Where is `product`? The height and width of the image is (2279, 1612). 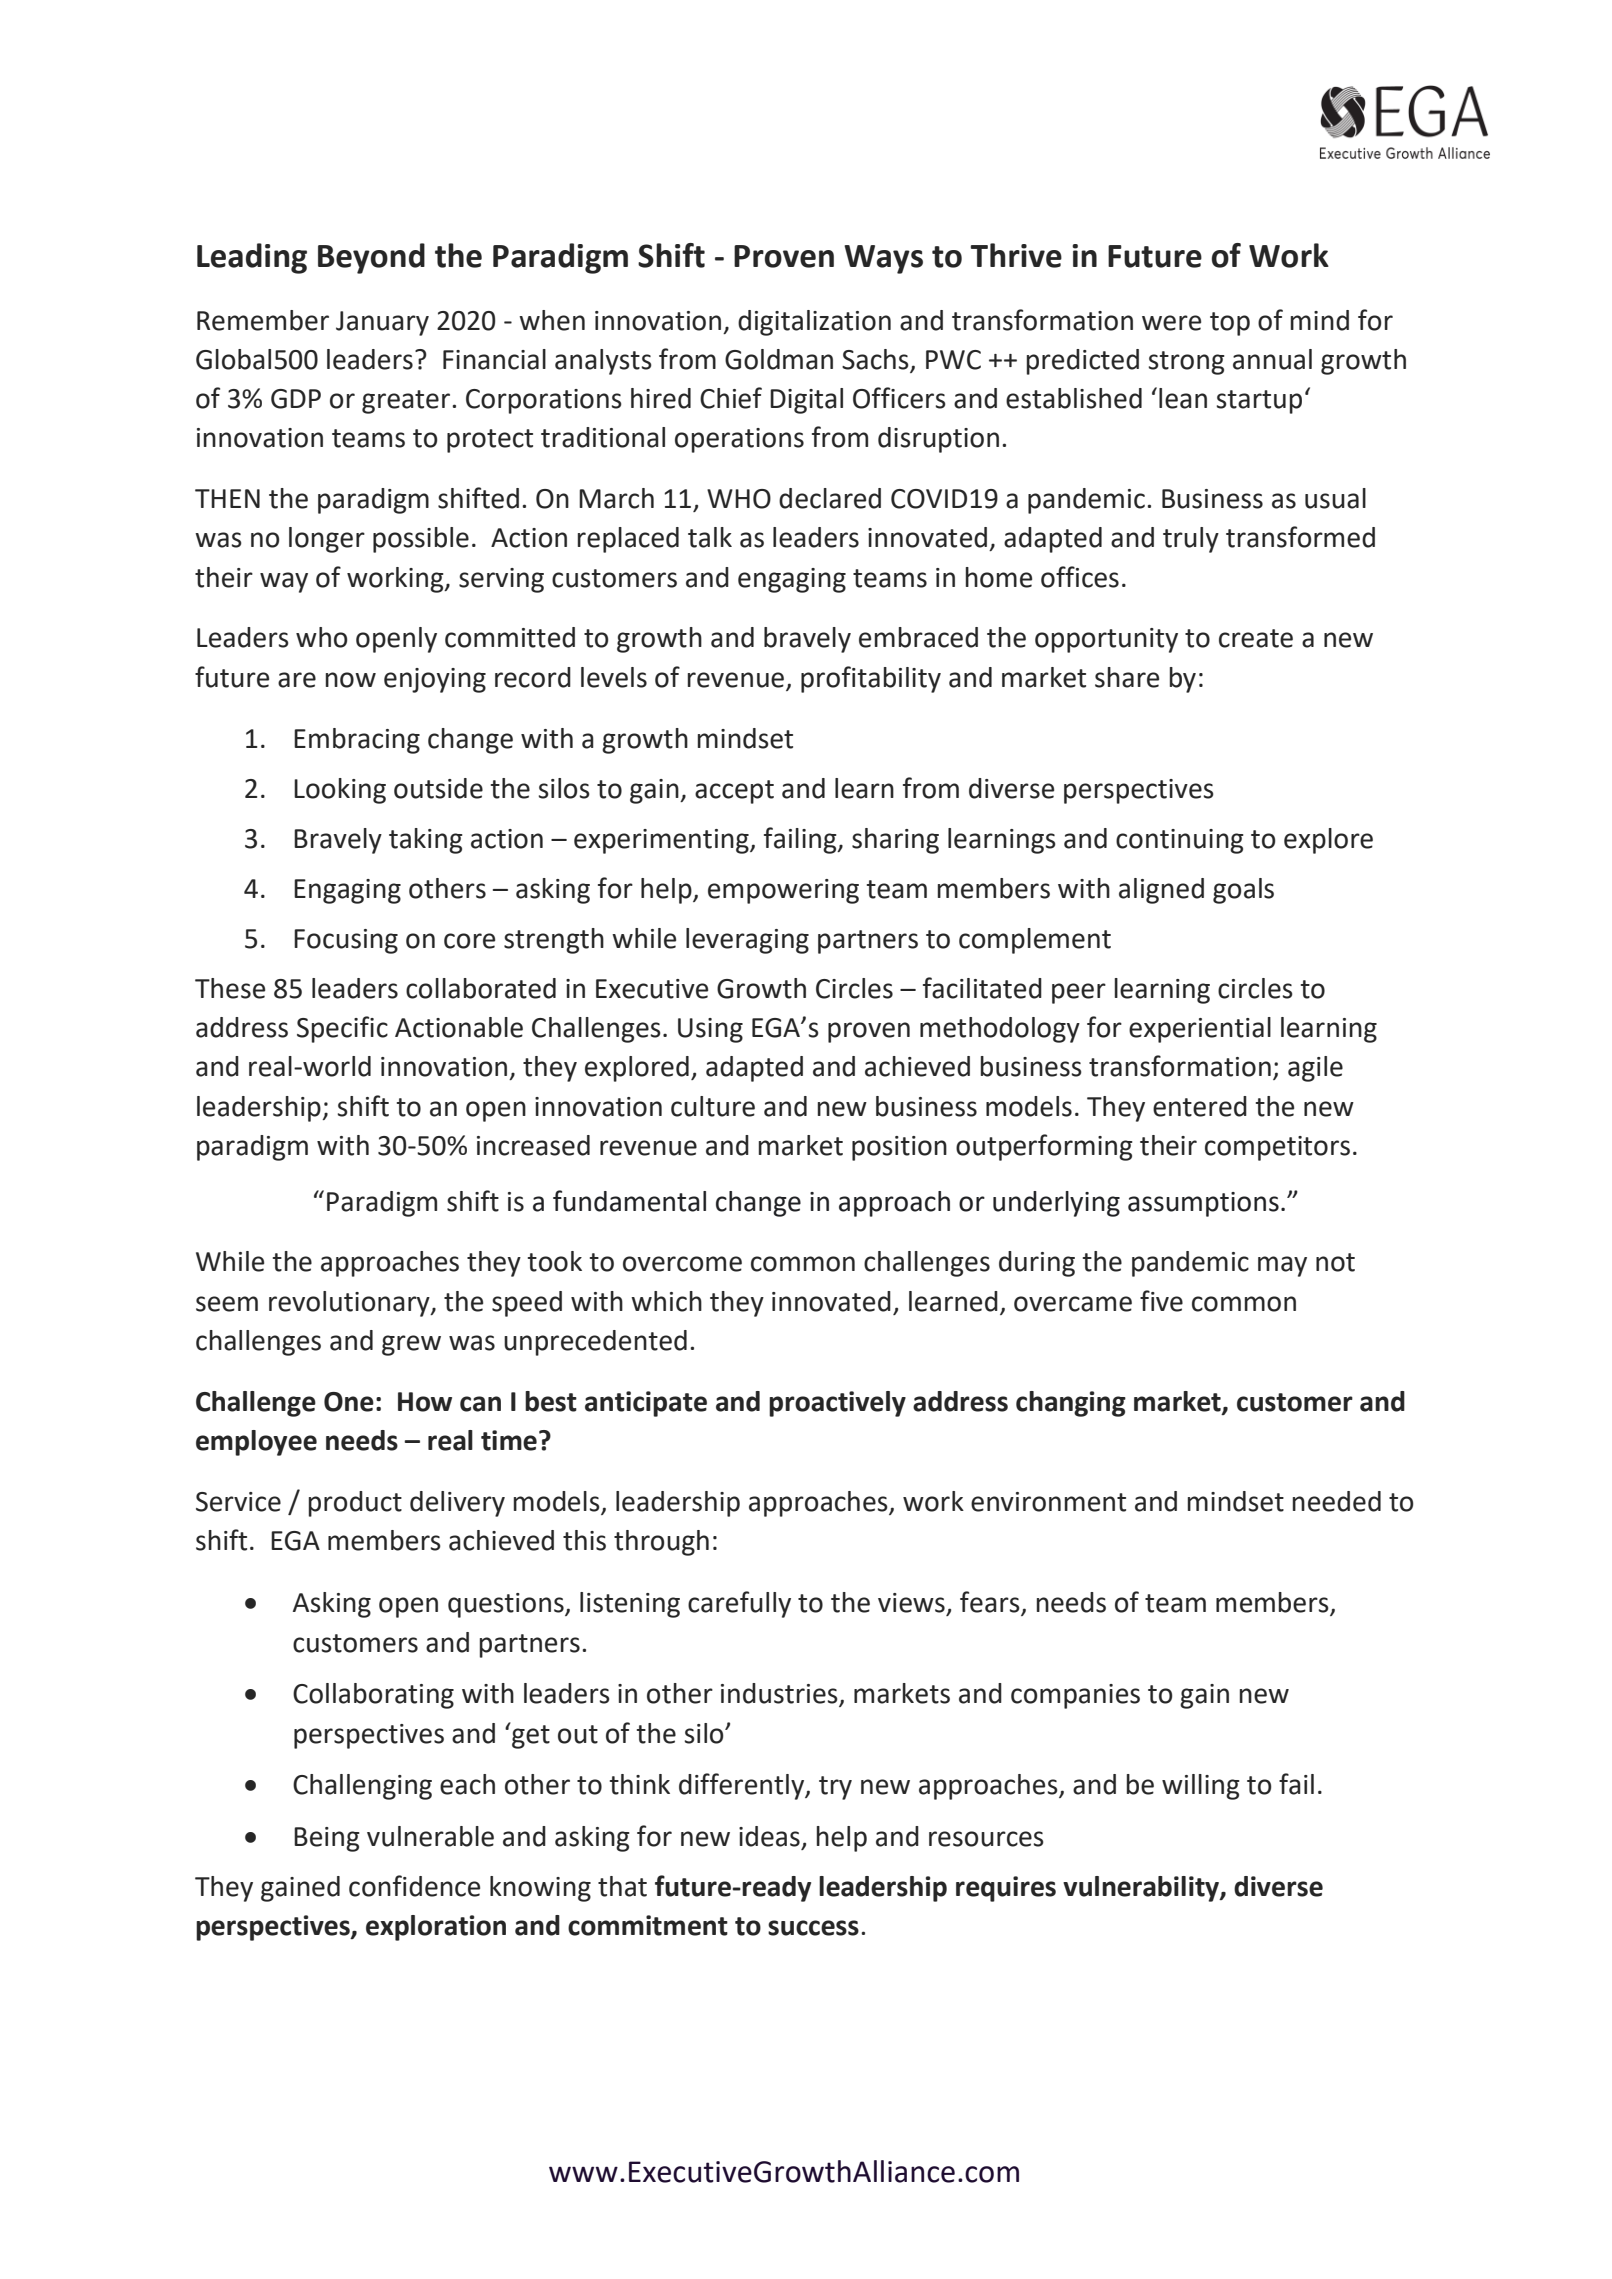
product is located at coordinates (355, 1504).
